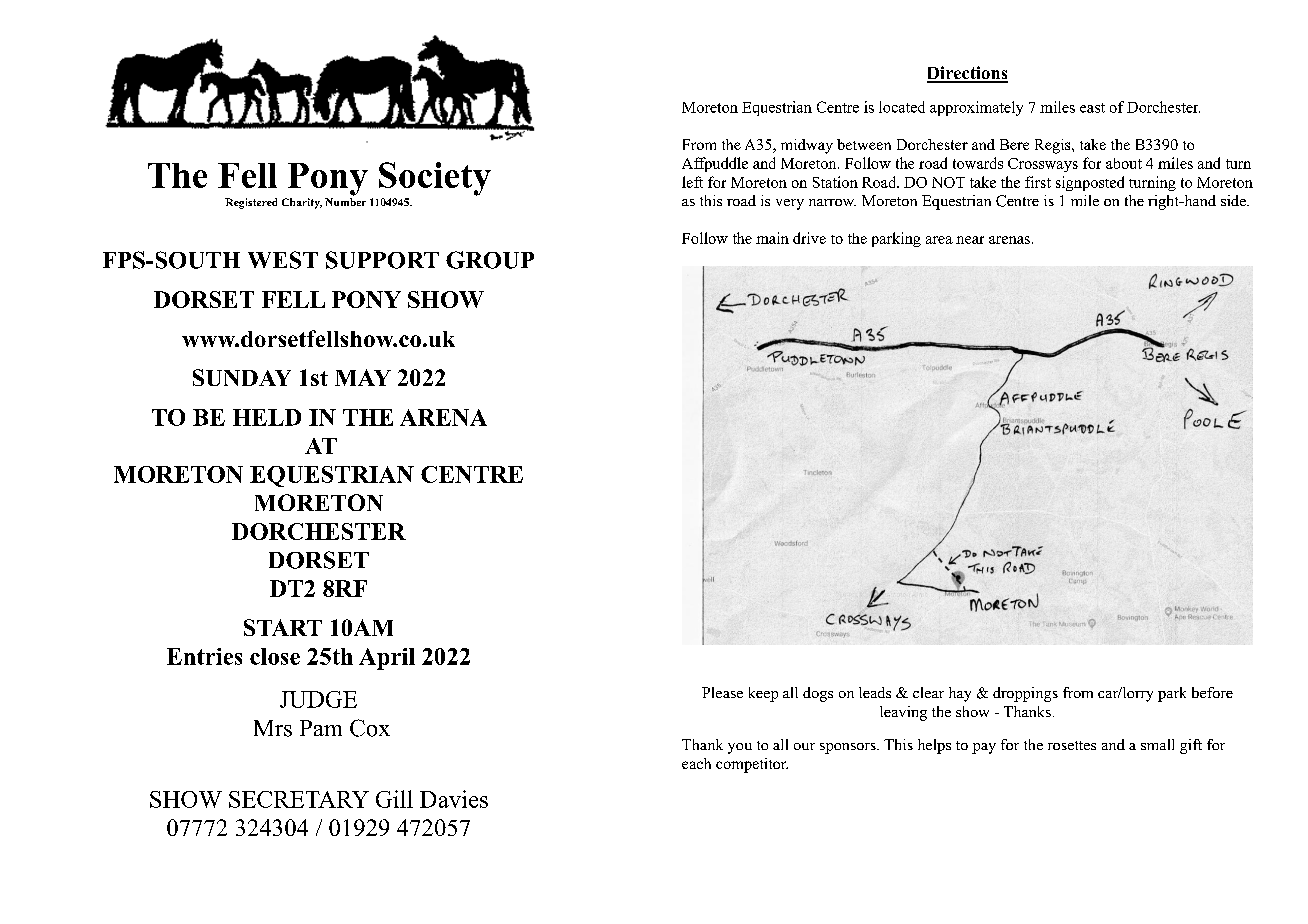 Image resolution: width=1308 pixels, height=924 pixels. What do you see at coordinates (970, 240) in the screenshot?
I see `near` at bounding box center [970, 240].
